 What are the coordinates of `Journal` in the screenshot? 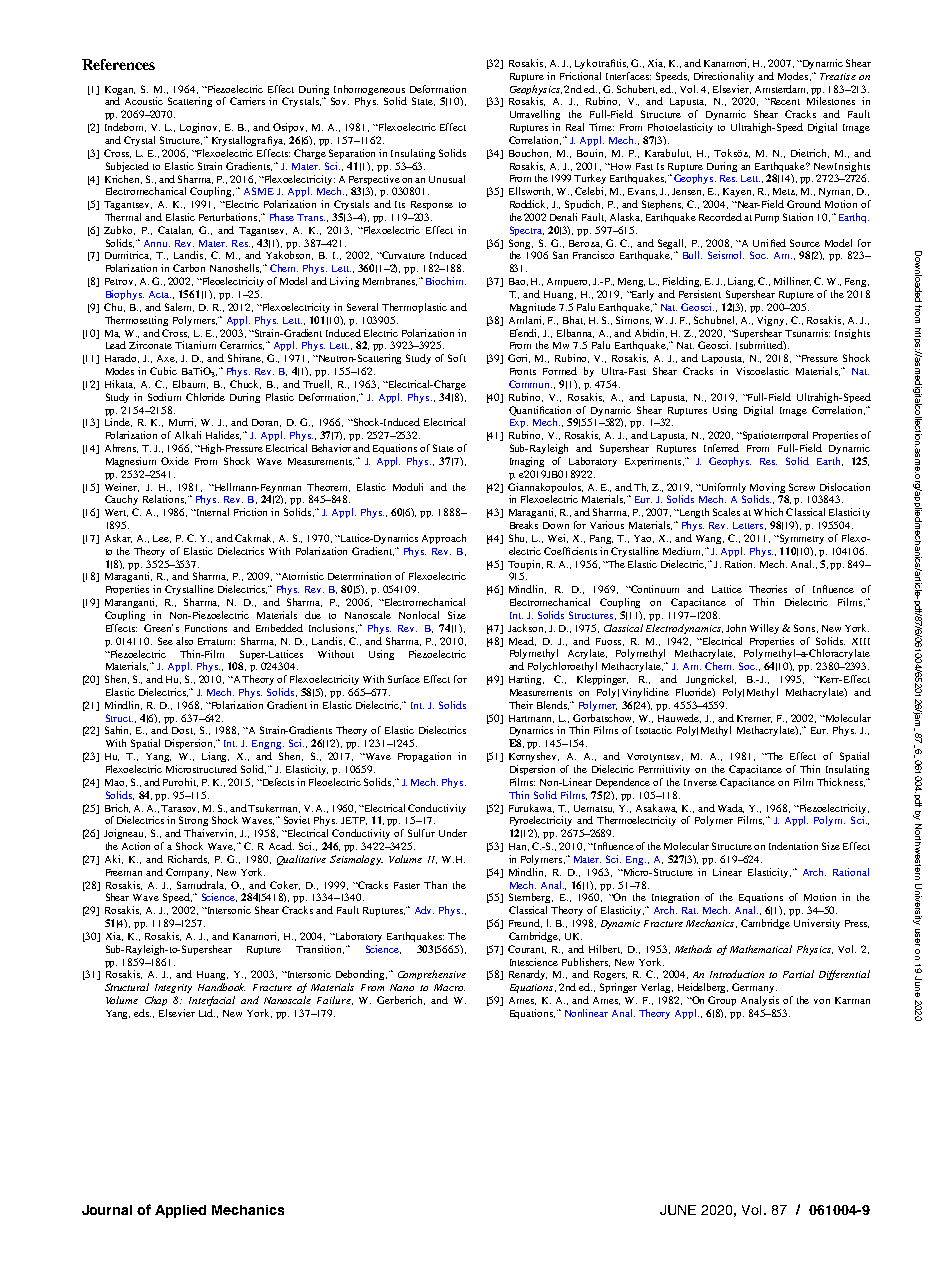 It's located at (107, 1210).
